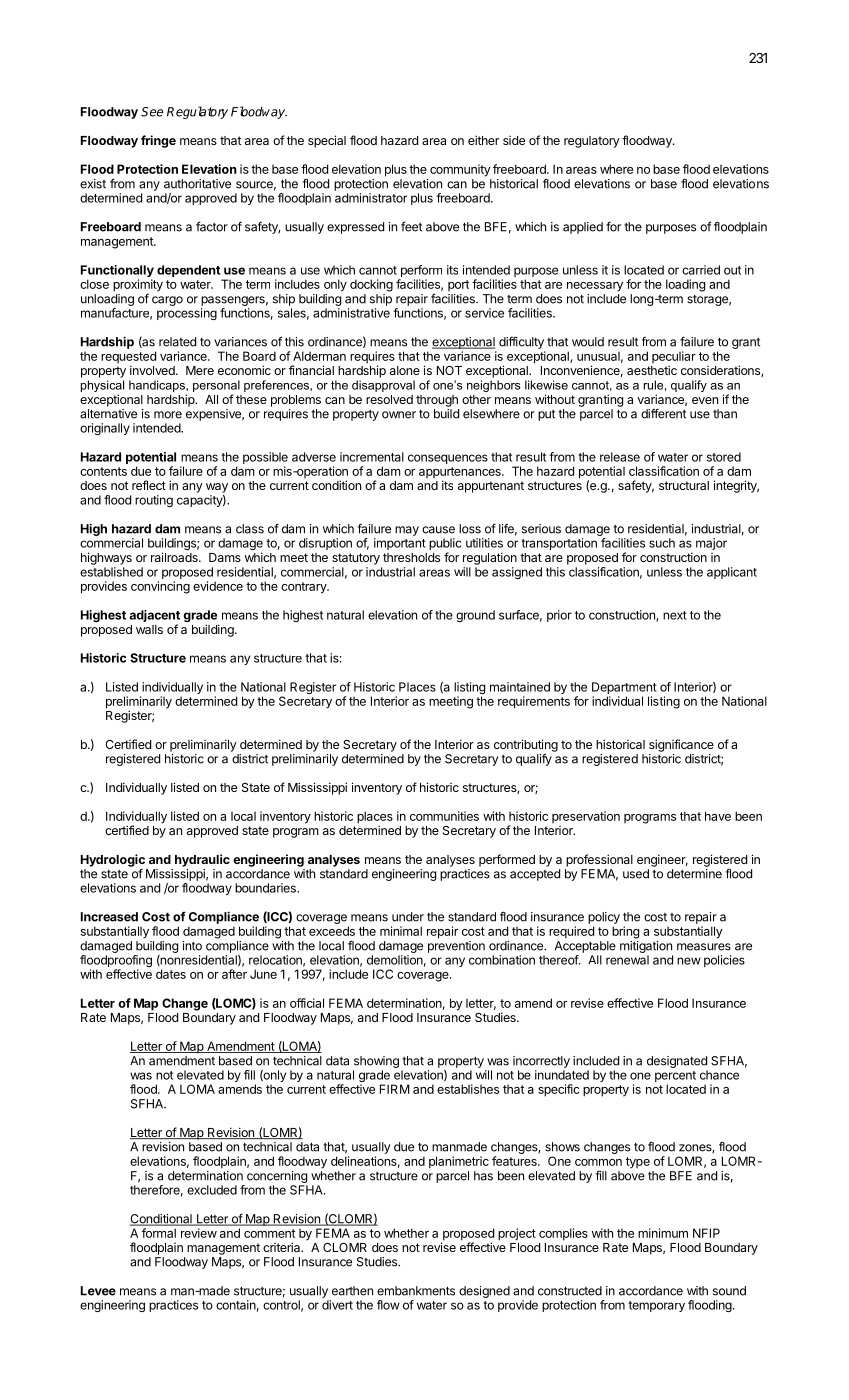  Describe the element at coordinates (158, 141) in the image. I see `fringe` at that location.
